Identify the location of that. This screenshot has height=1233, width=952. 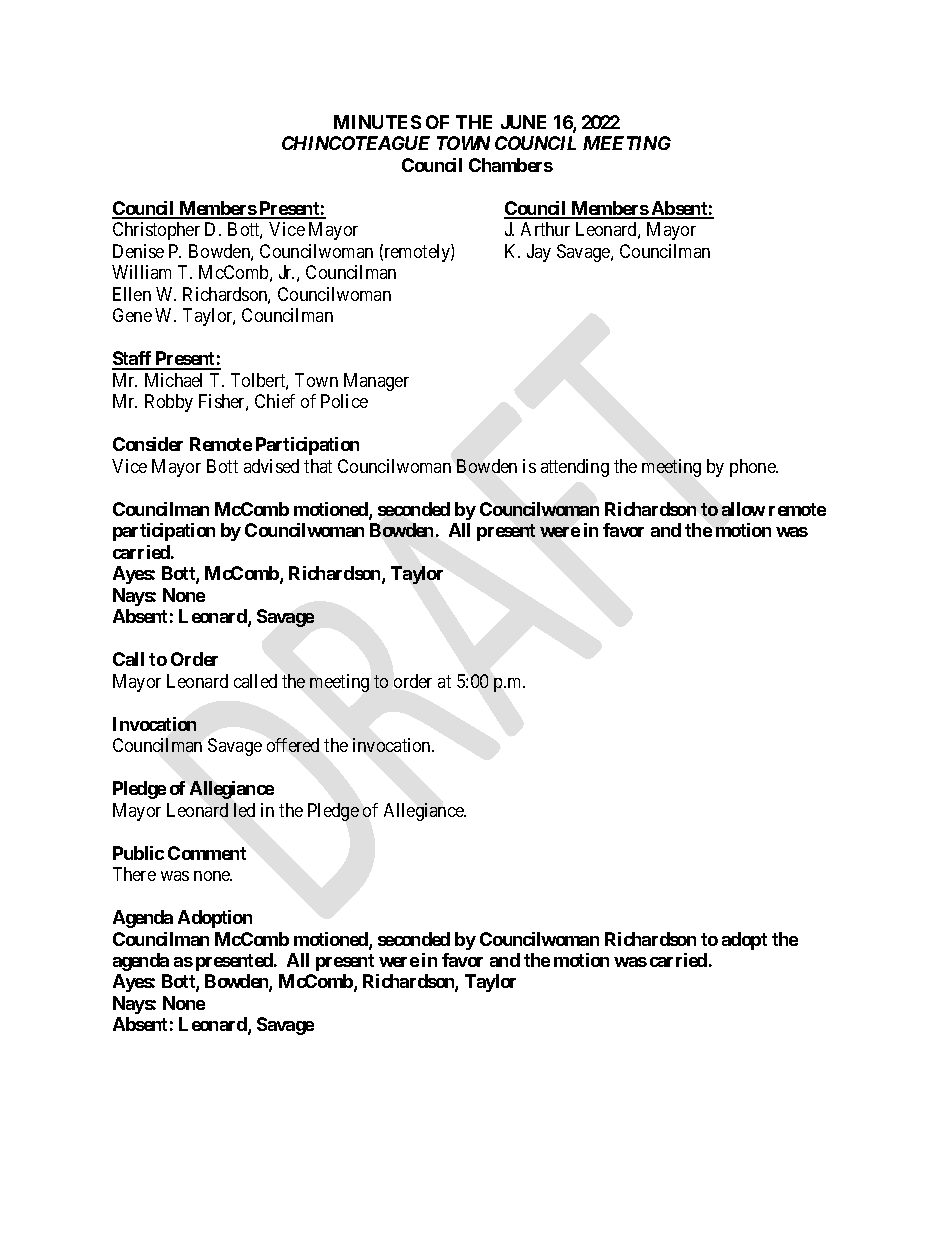
(318, 466).
